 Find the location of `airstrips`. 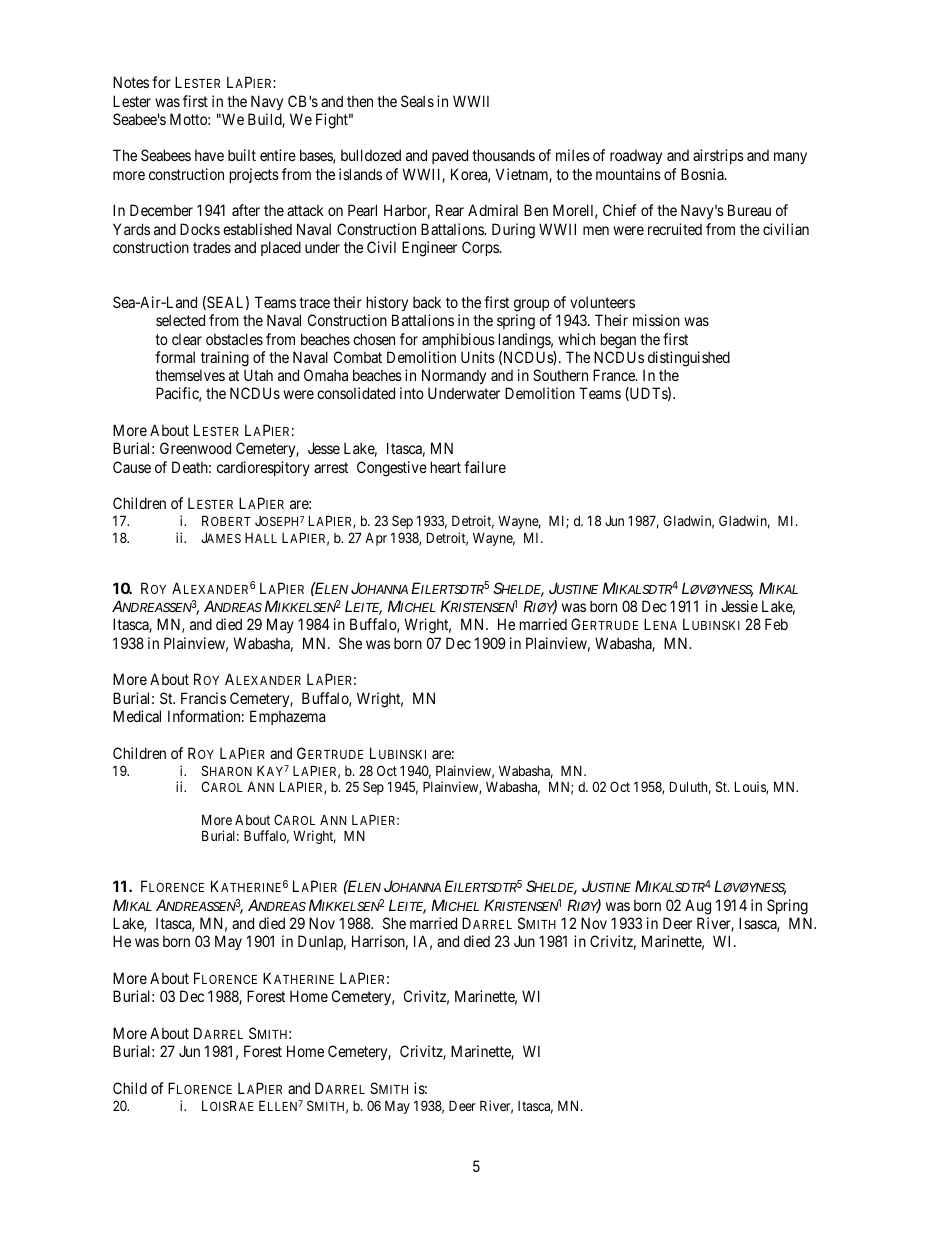

airstrips is located at coordinates (718, 156).
